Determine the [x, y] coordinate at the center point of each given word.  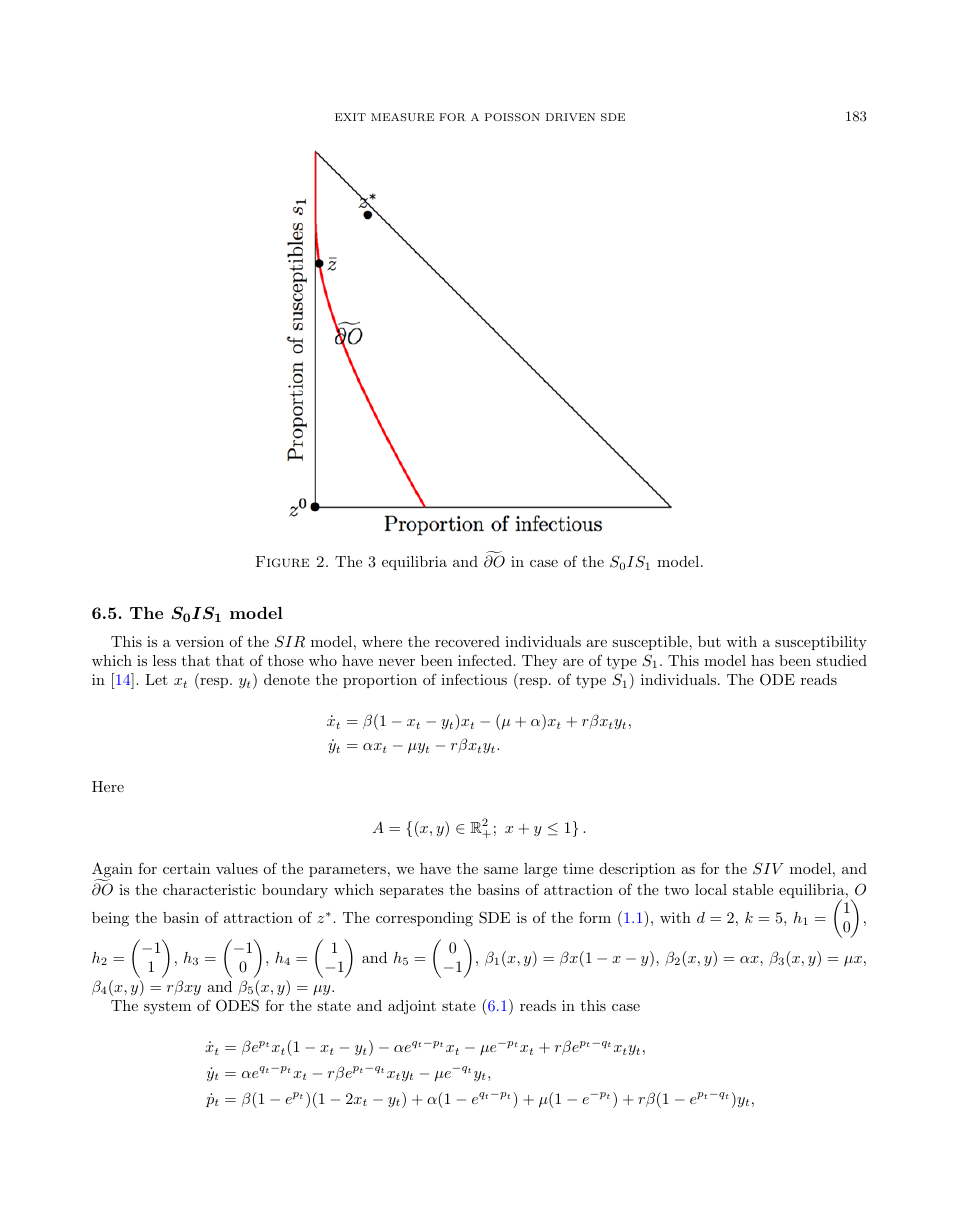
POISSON [512, 117]
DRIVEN [570, 117]
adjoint [412, 1007]
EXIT [350, 117]
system [167, 1007]
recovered [467, 641]
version [199, 641]
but [709, 641]
